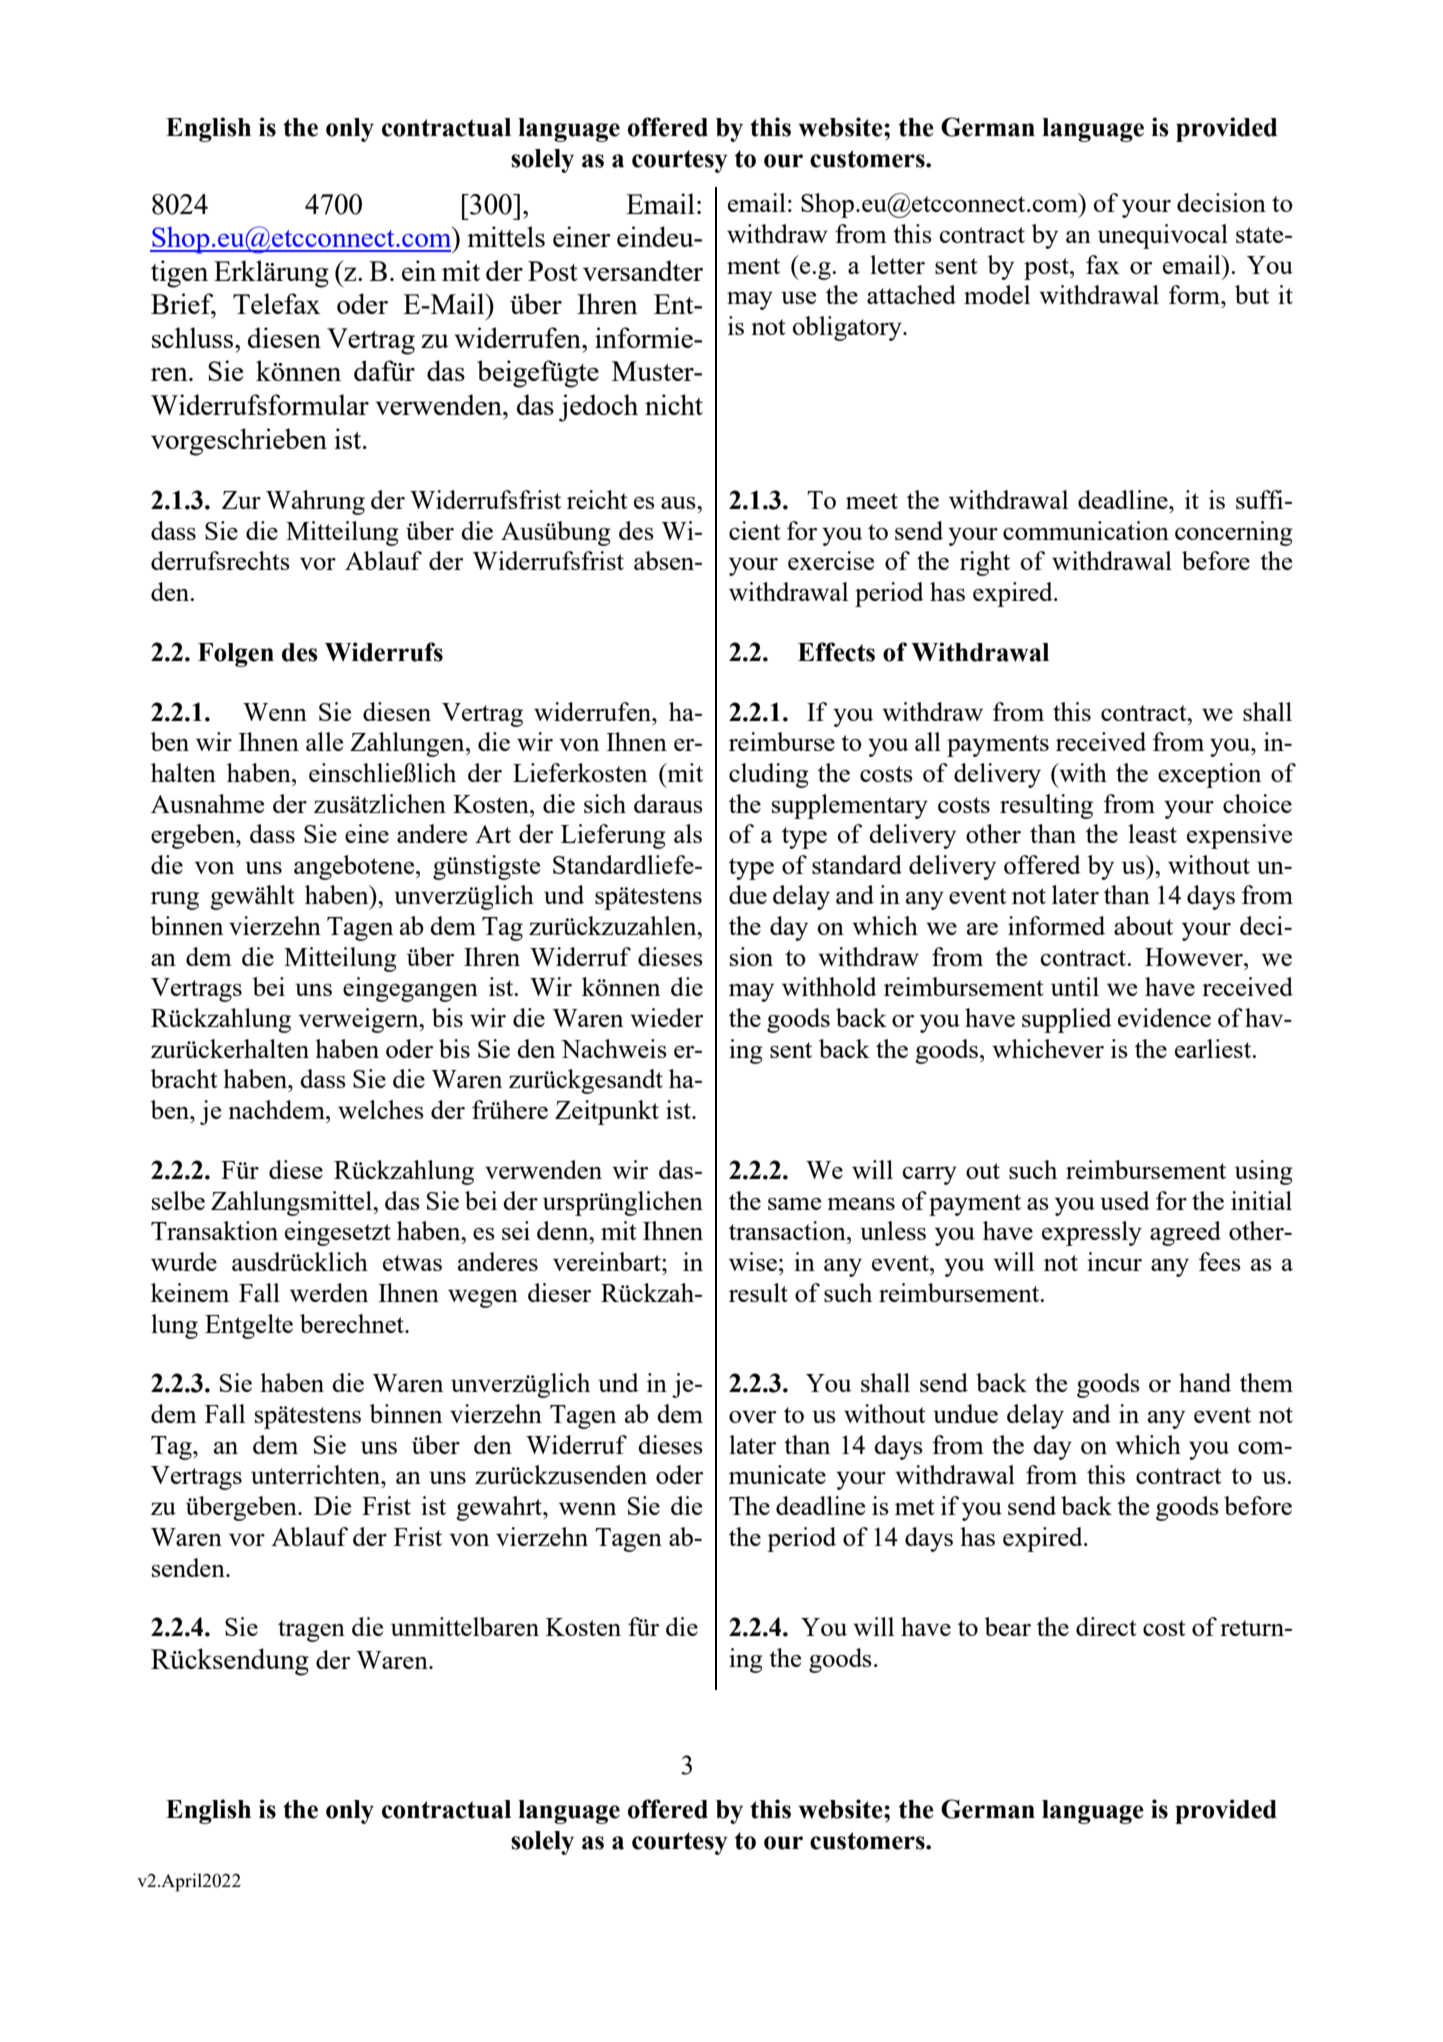  What do you see at coordinates (752, 1417) in the document?
I see `over` at bounding box center [752, 1417].
